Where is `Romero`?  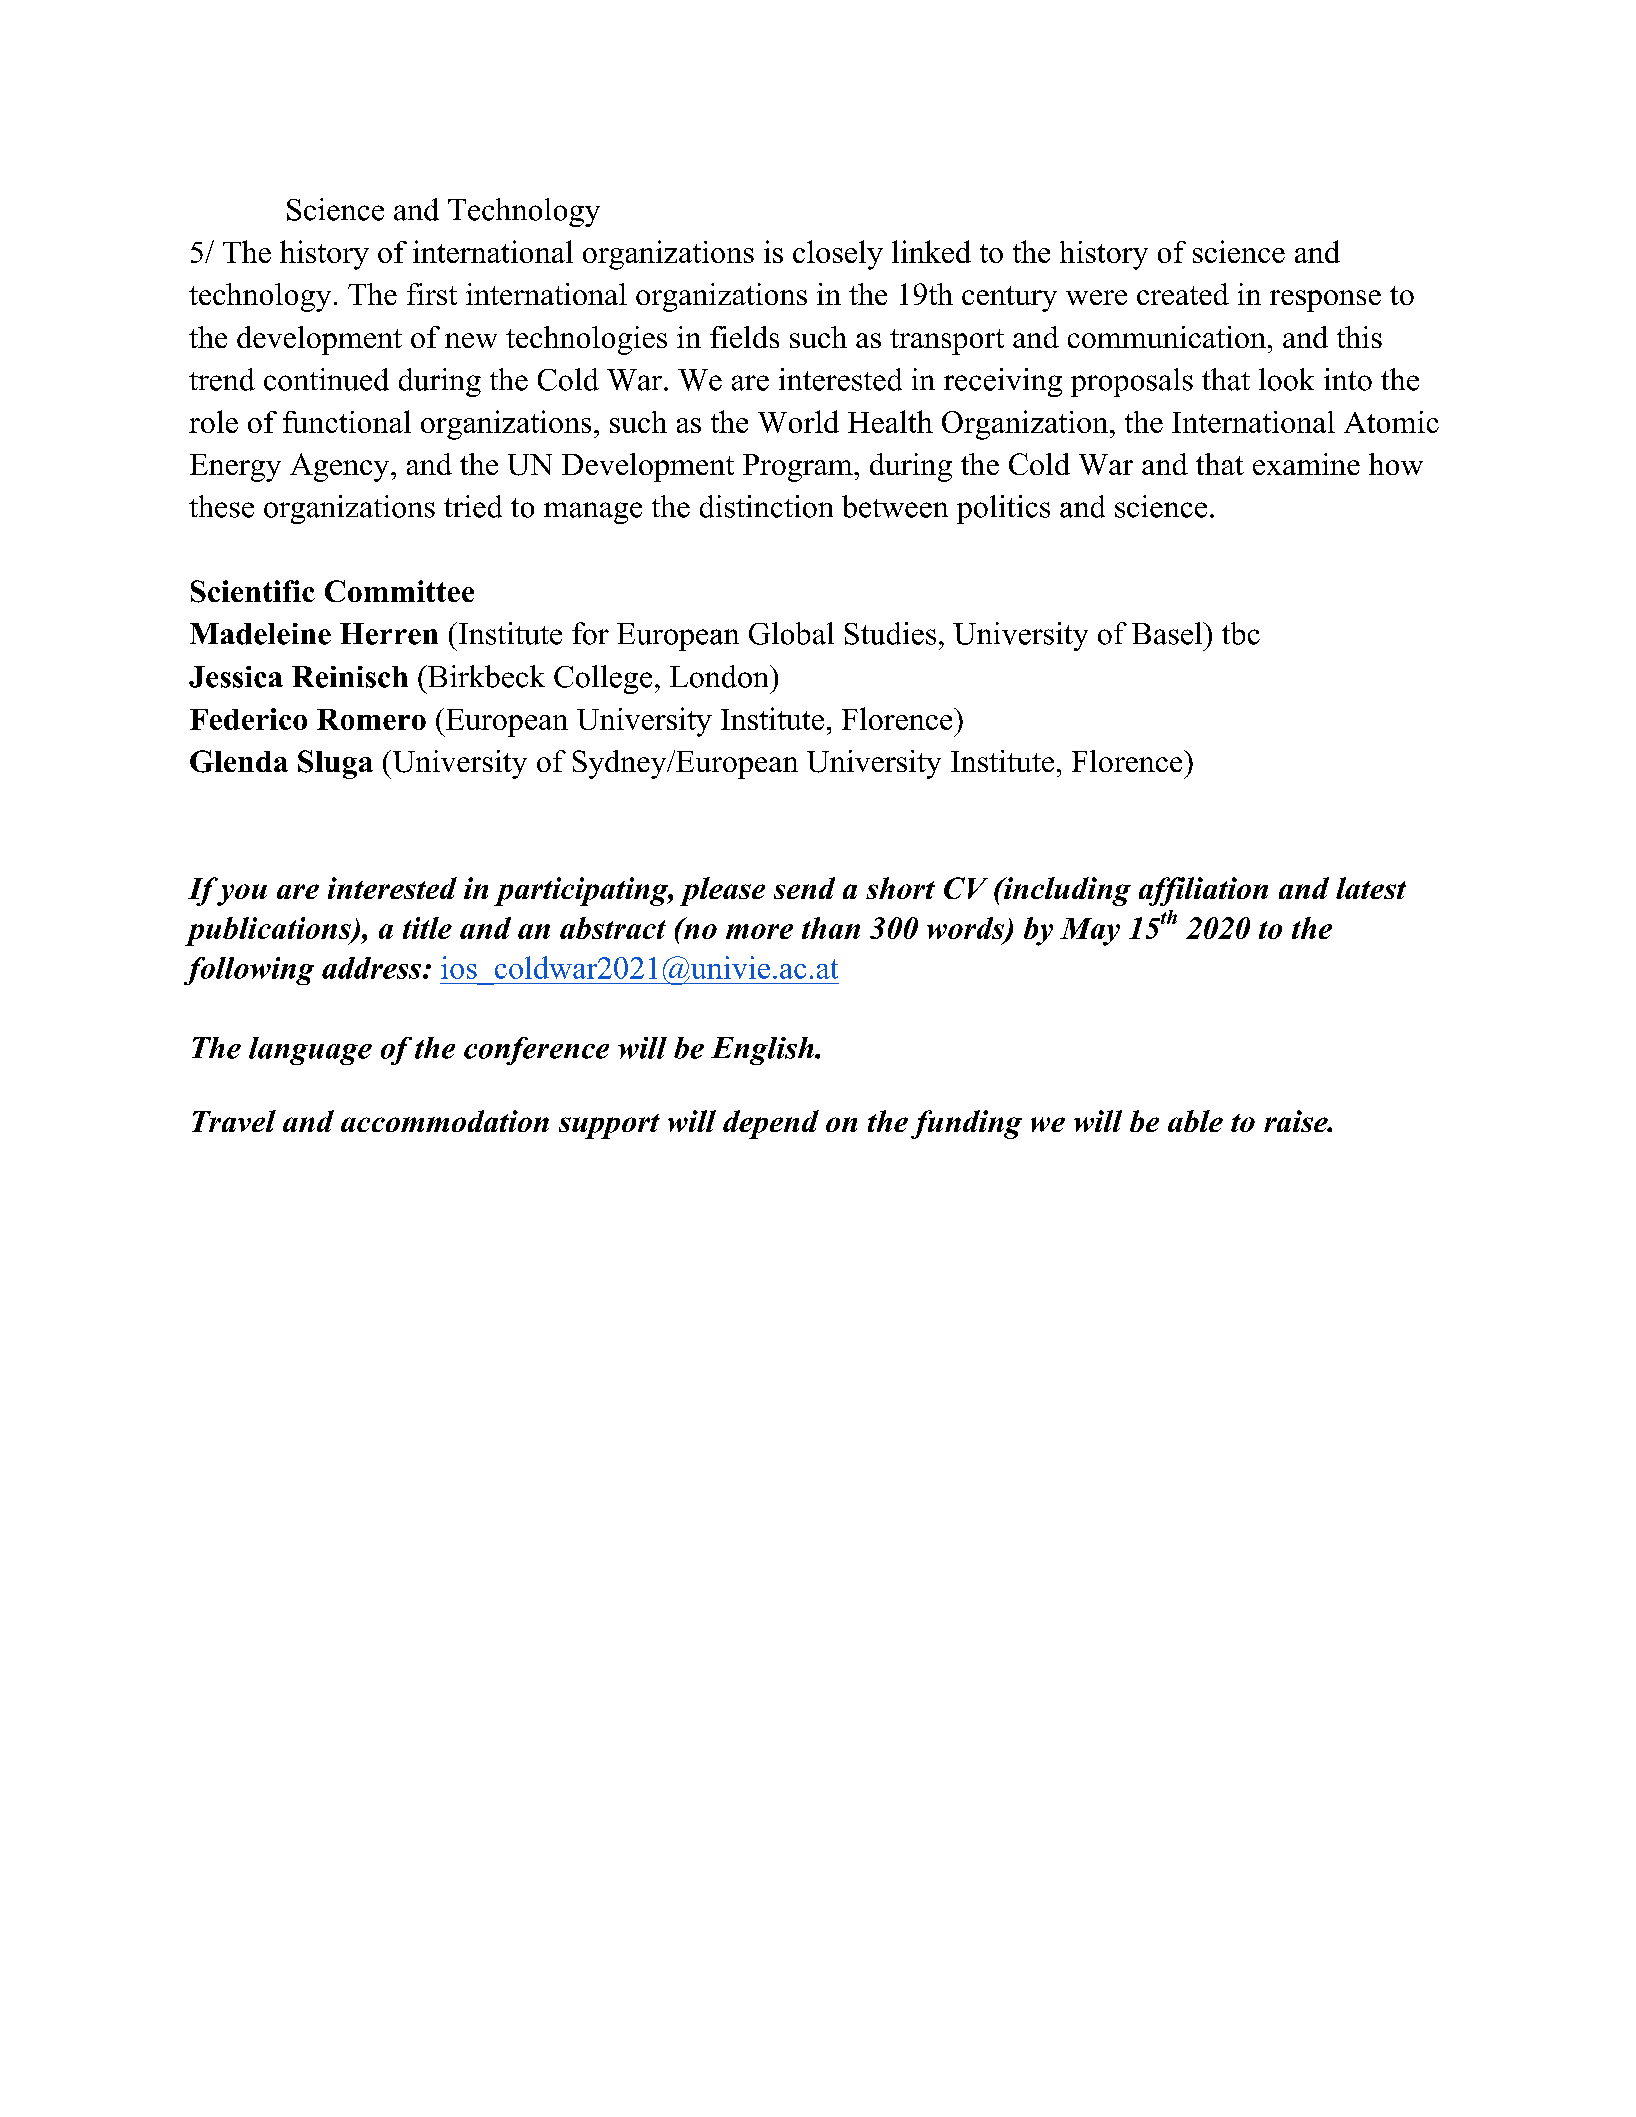
Romero is located at coordinates (371, 719).
